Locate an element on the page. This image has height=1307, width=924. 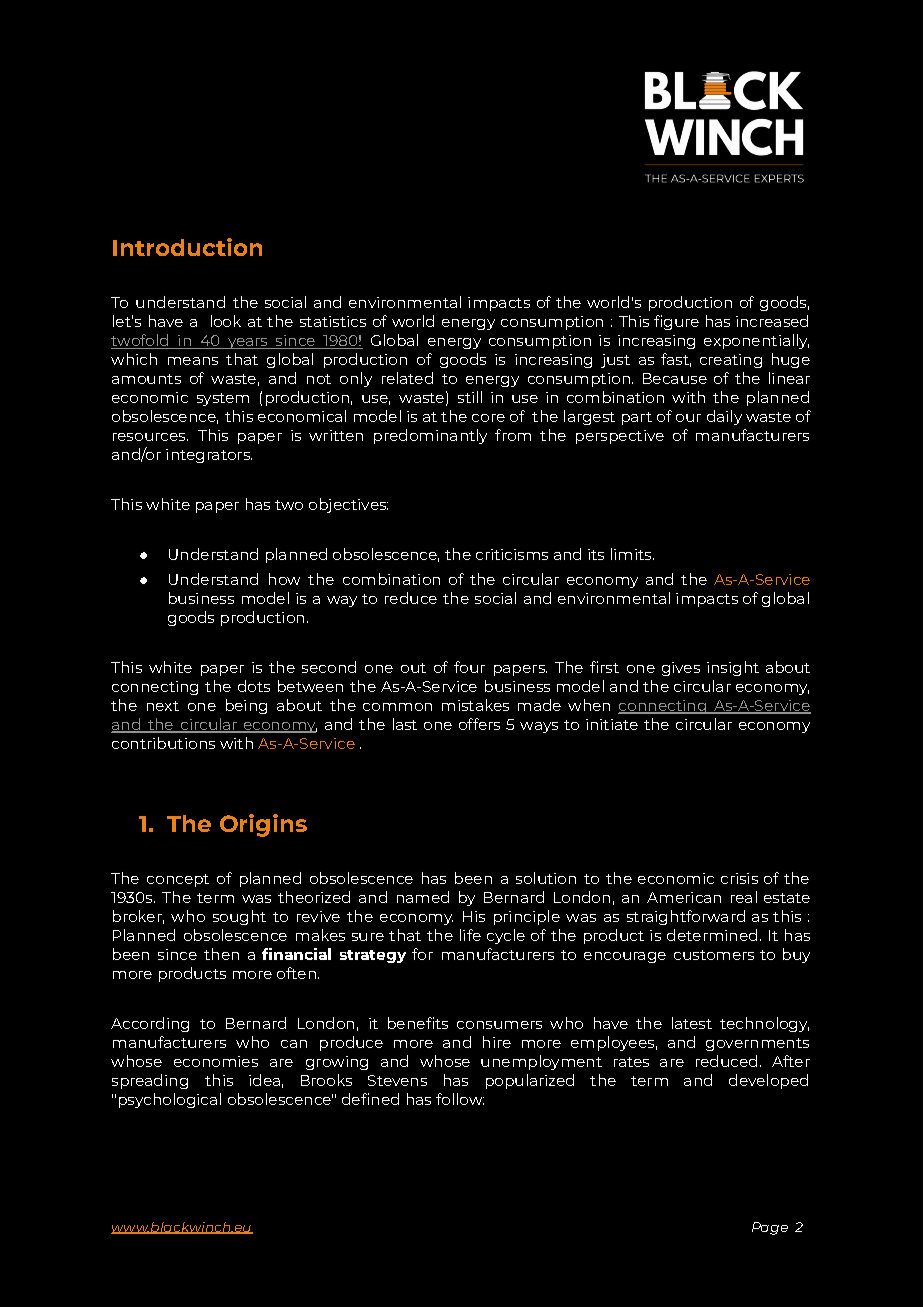
follow is located at coordinates (460, 1099).
